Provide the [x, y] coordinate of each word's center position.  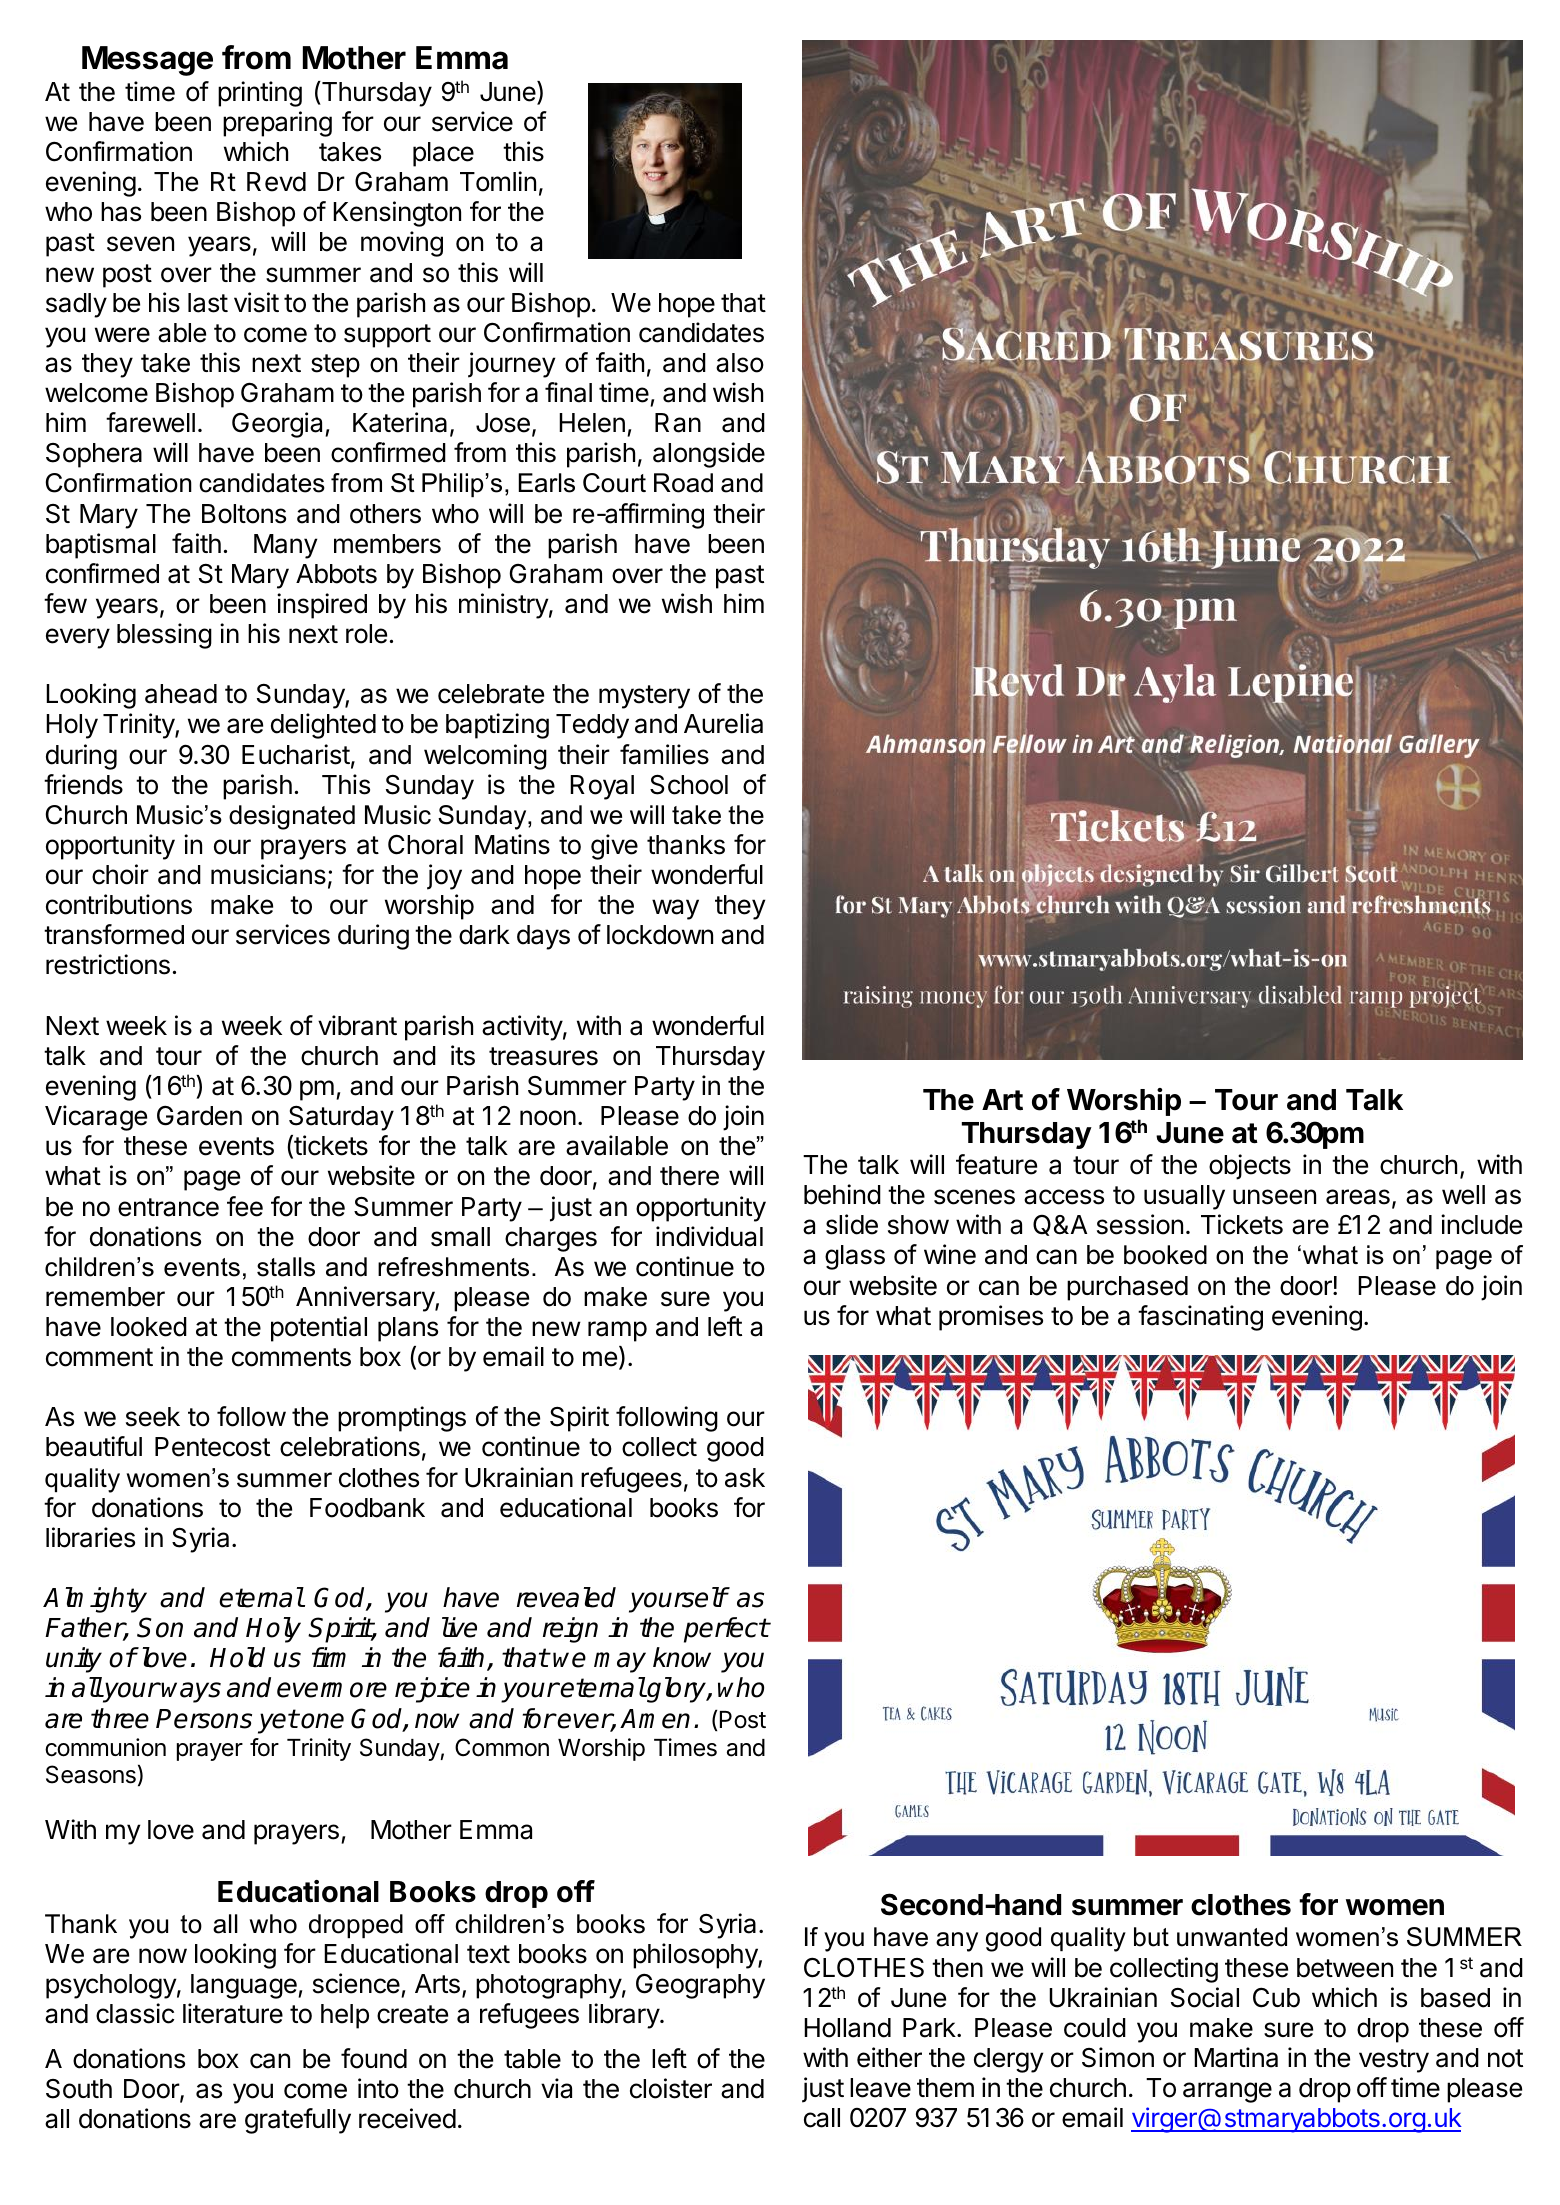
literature [233, 2013]
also [740, 363]
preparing [277, 124]
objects [1250, 1167]
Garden [199, 1115]
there [689, 1176]
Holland [847, 2028]
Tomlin [498, 181]
